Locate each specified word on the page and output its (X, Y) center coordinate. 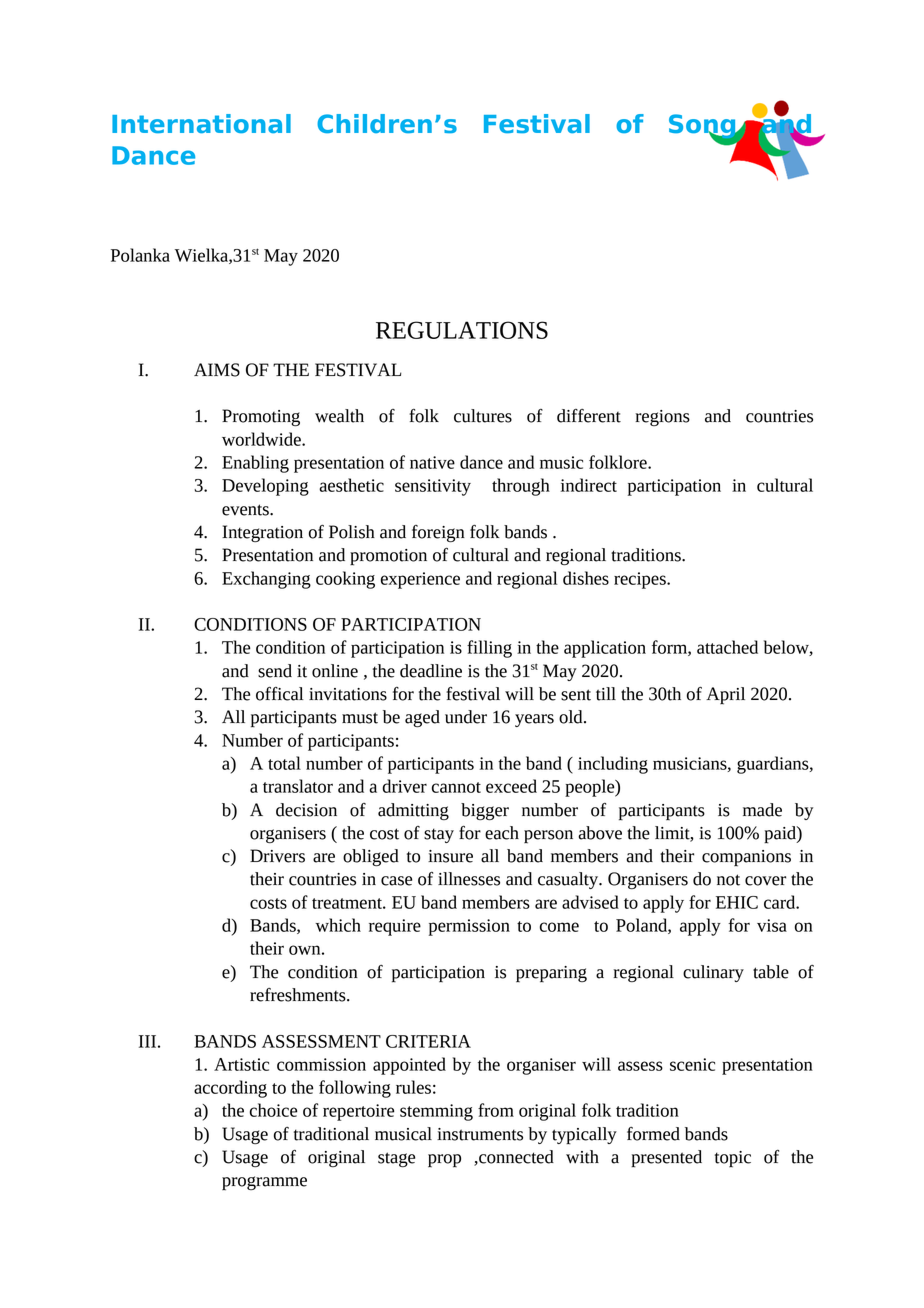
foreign (438, 534)
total (284, 763)
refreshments (299, 995)
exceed (511, 786)
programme (264, 1183)
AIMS (217, 370)
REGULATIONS (462, 330)
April (725, 696)
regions (662, 418)
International (201, 123)
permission (469, 927)
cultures (483, 416)
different (589, 416)
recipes (641, 580)
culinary (713, 973)
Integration (262, 533)
